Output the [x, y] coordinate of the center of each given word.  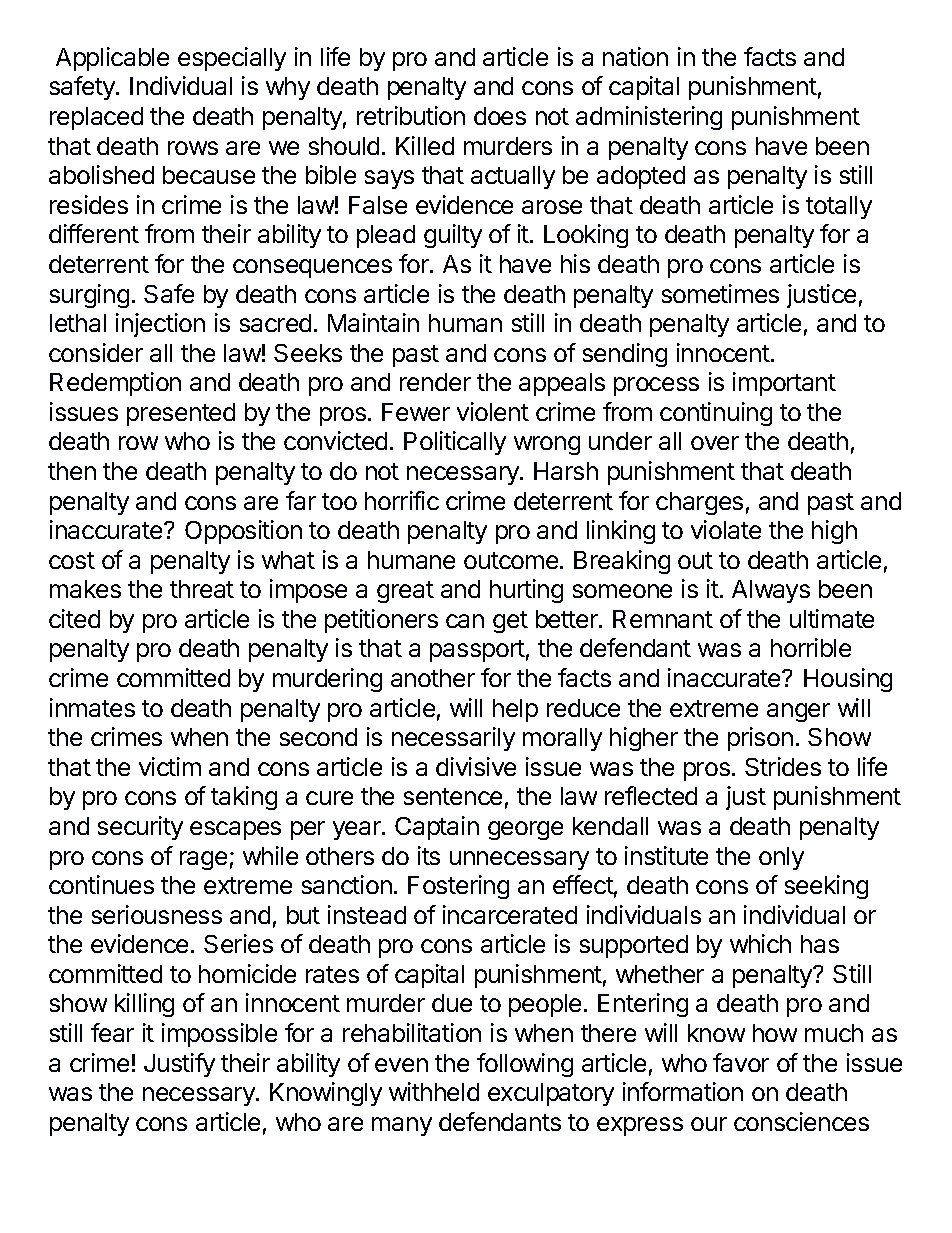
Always [771, 591]
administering [649, 118]
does [500, 116]
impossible [219, 1035]
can [465, 621]
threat [202, 589]
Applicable [112, 59]
